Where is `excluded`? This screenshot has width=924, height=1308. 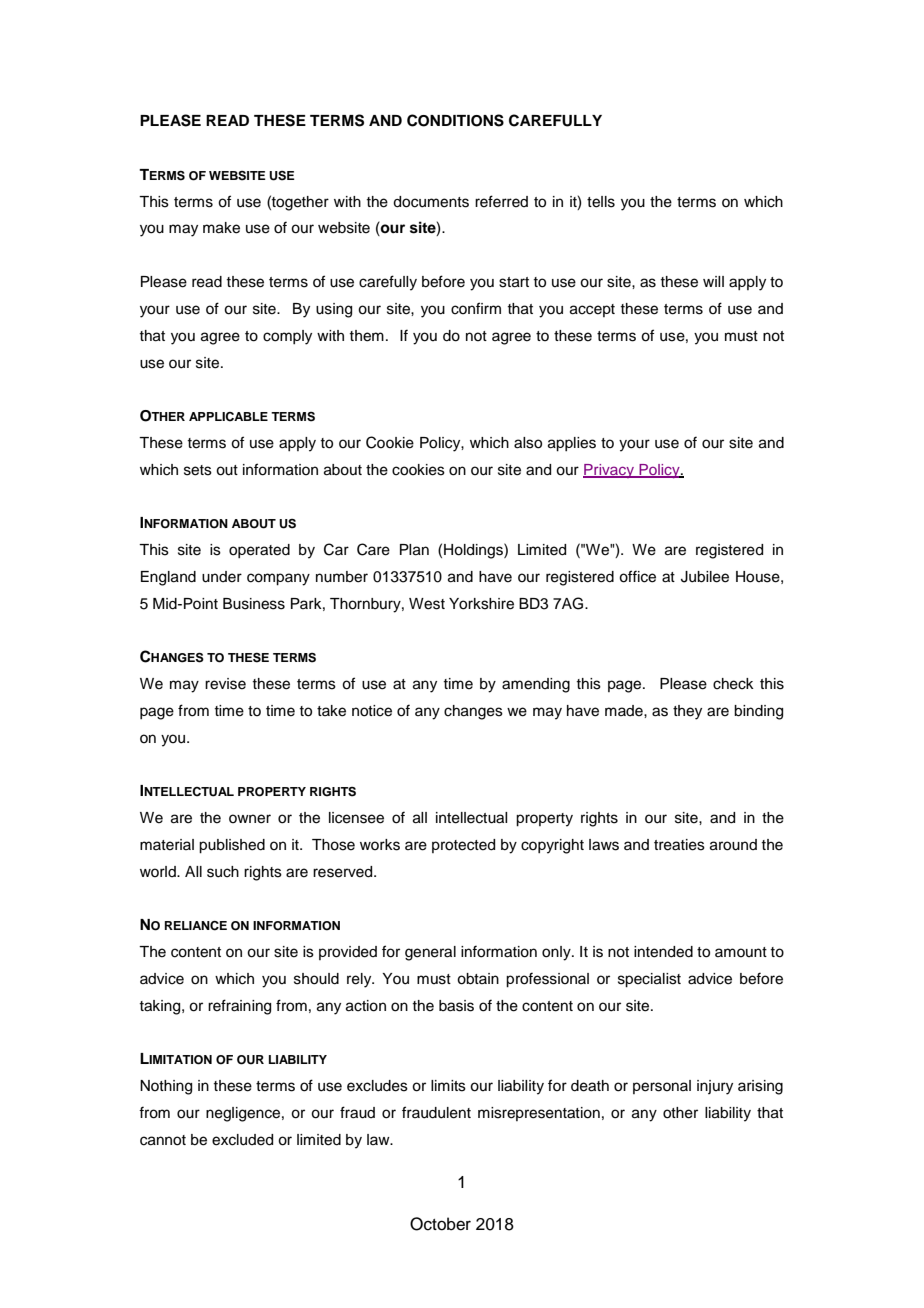
excluded is located at coordinates (242, 1140).
